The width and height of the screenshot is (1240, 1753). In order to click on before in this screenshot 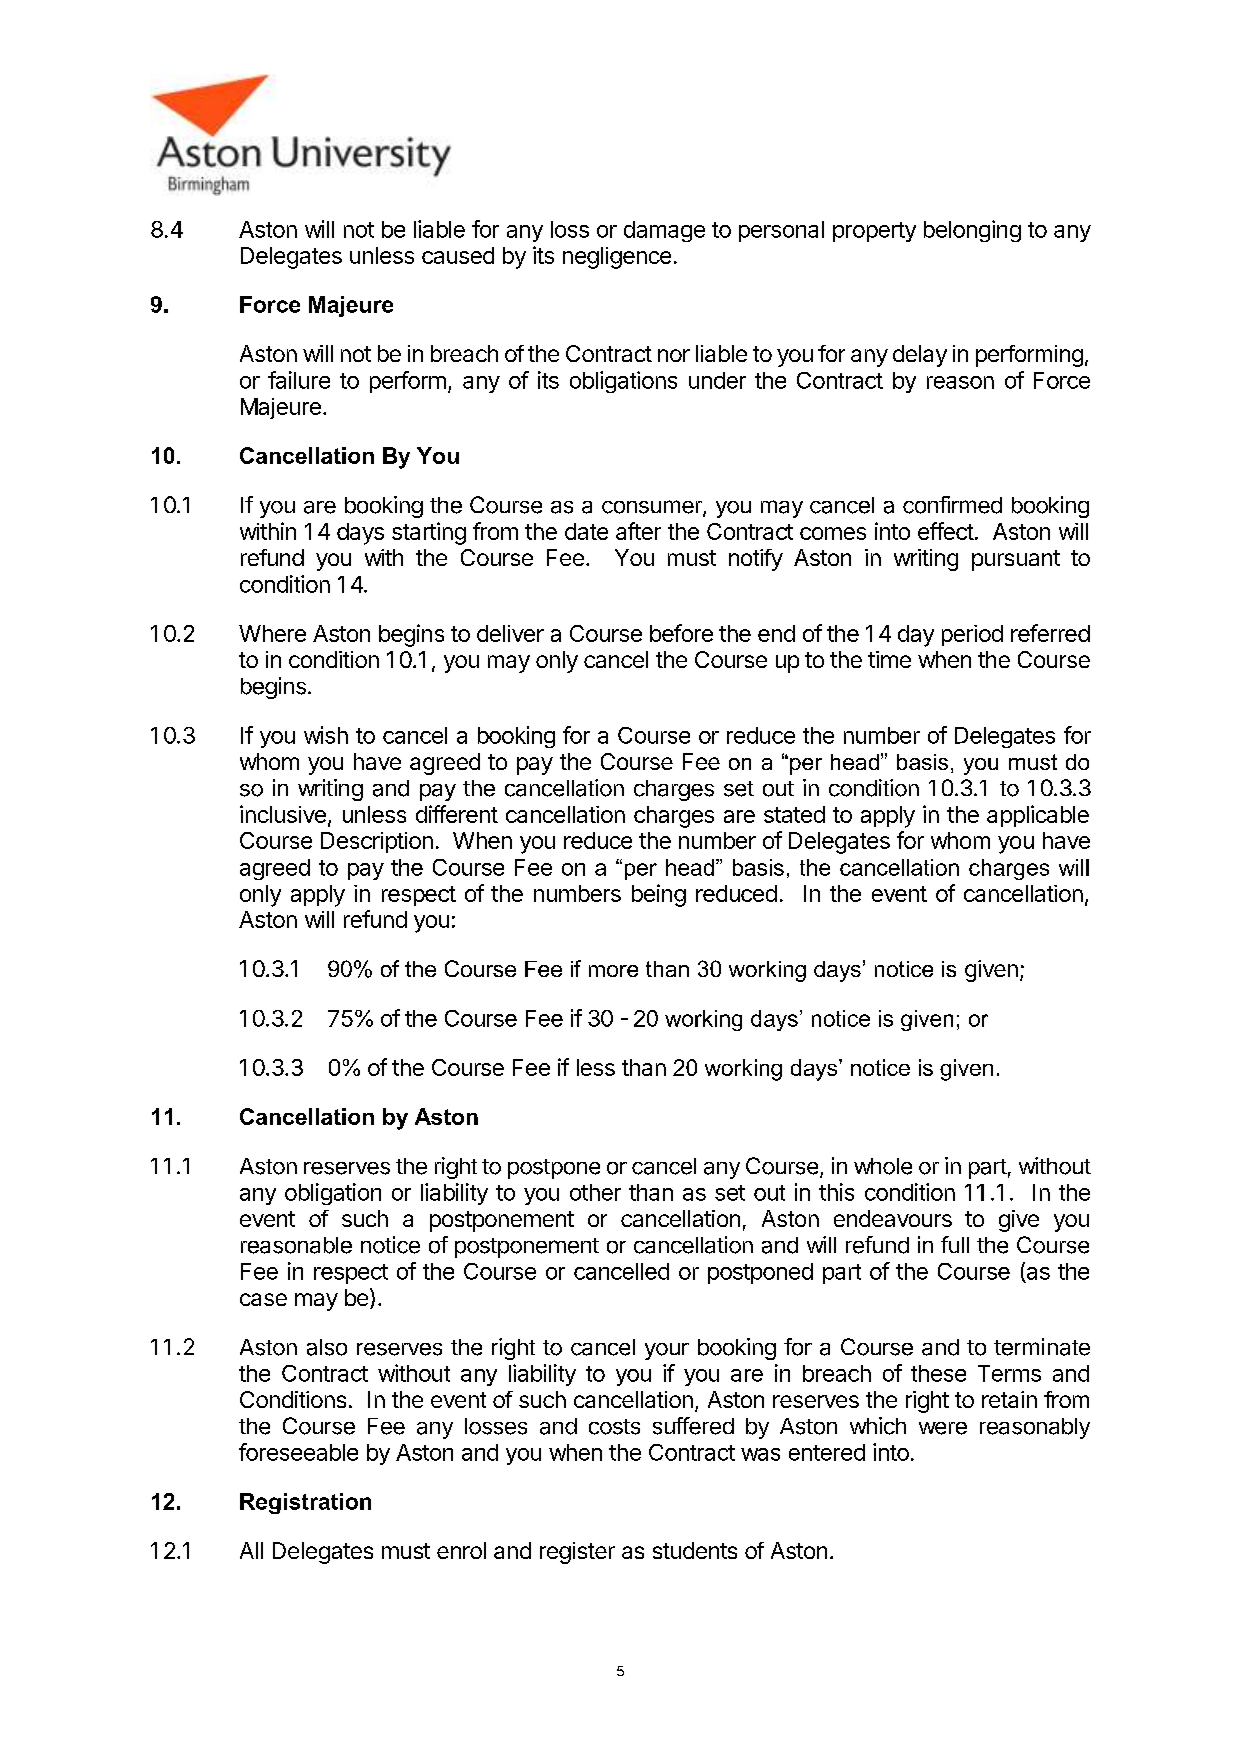, I will do `click(681, 633)`.
